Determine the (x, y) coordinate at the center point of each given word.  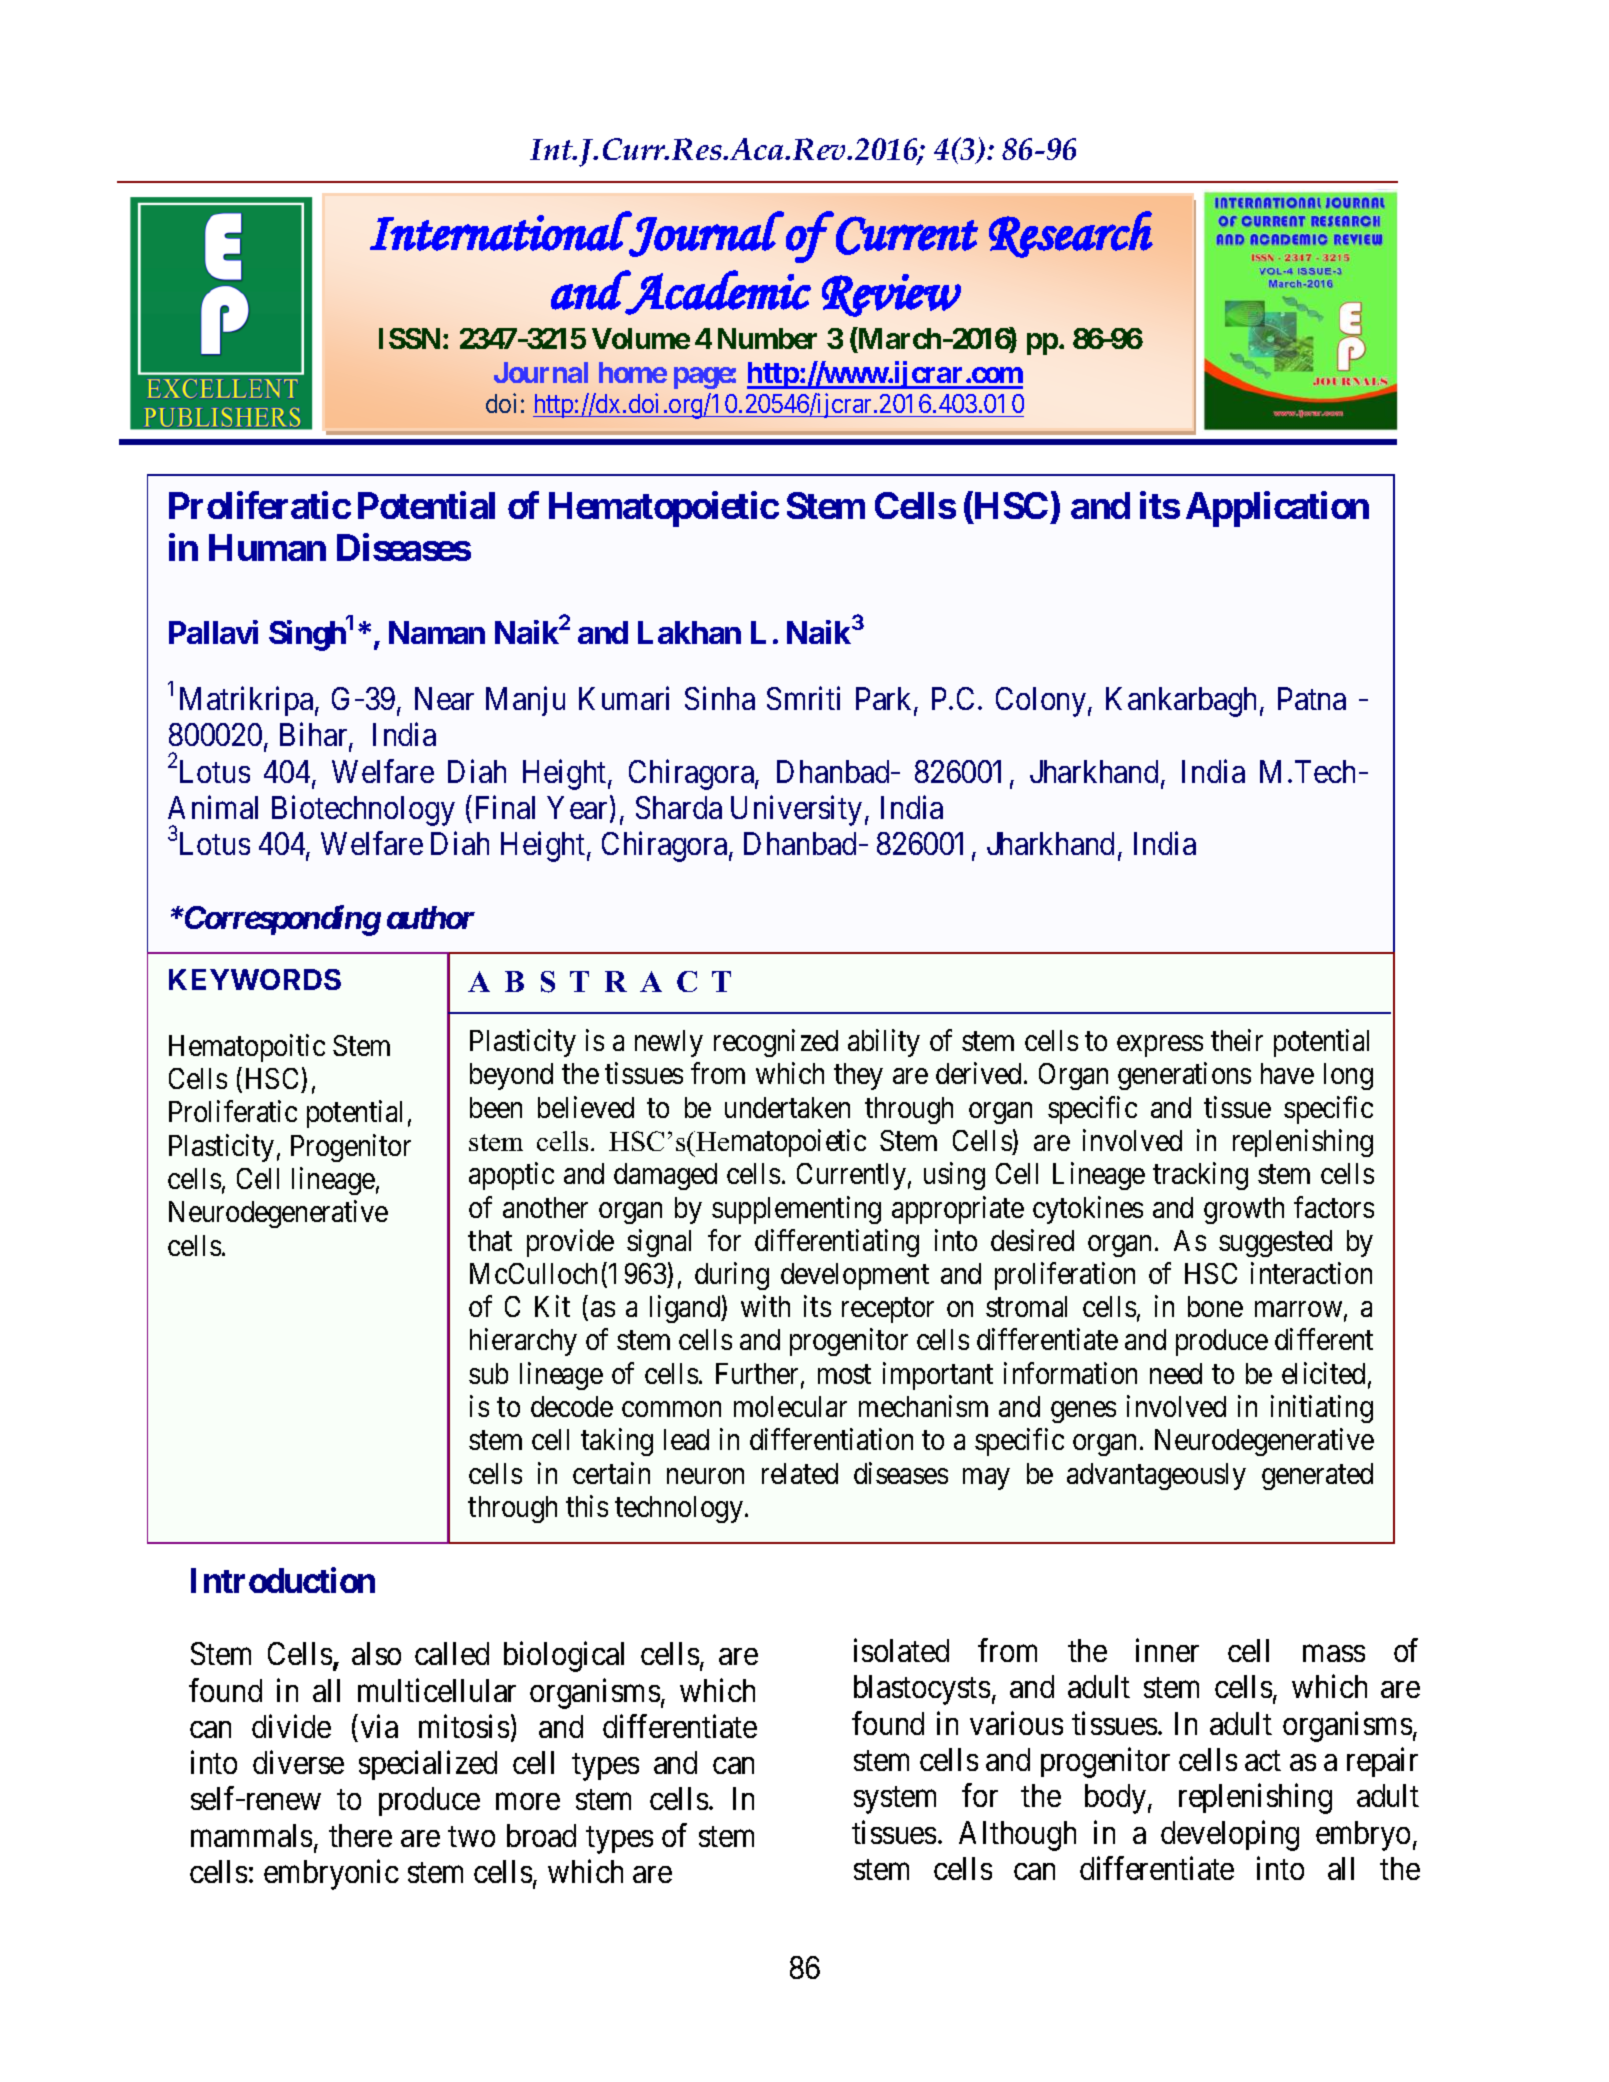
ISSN (409, 338)
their (1237, 1040)
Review (891, 295)
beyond (511, 1076)
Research (1071, 234)
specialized (428, 1765)
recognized (776, 1043)
